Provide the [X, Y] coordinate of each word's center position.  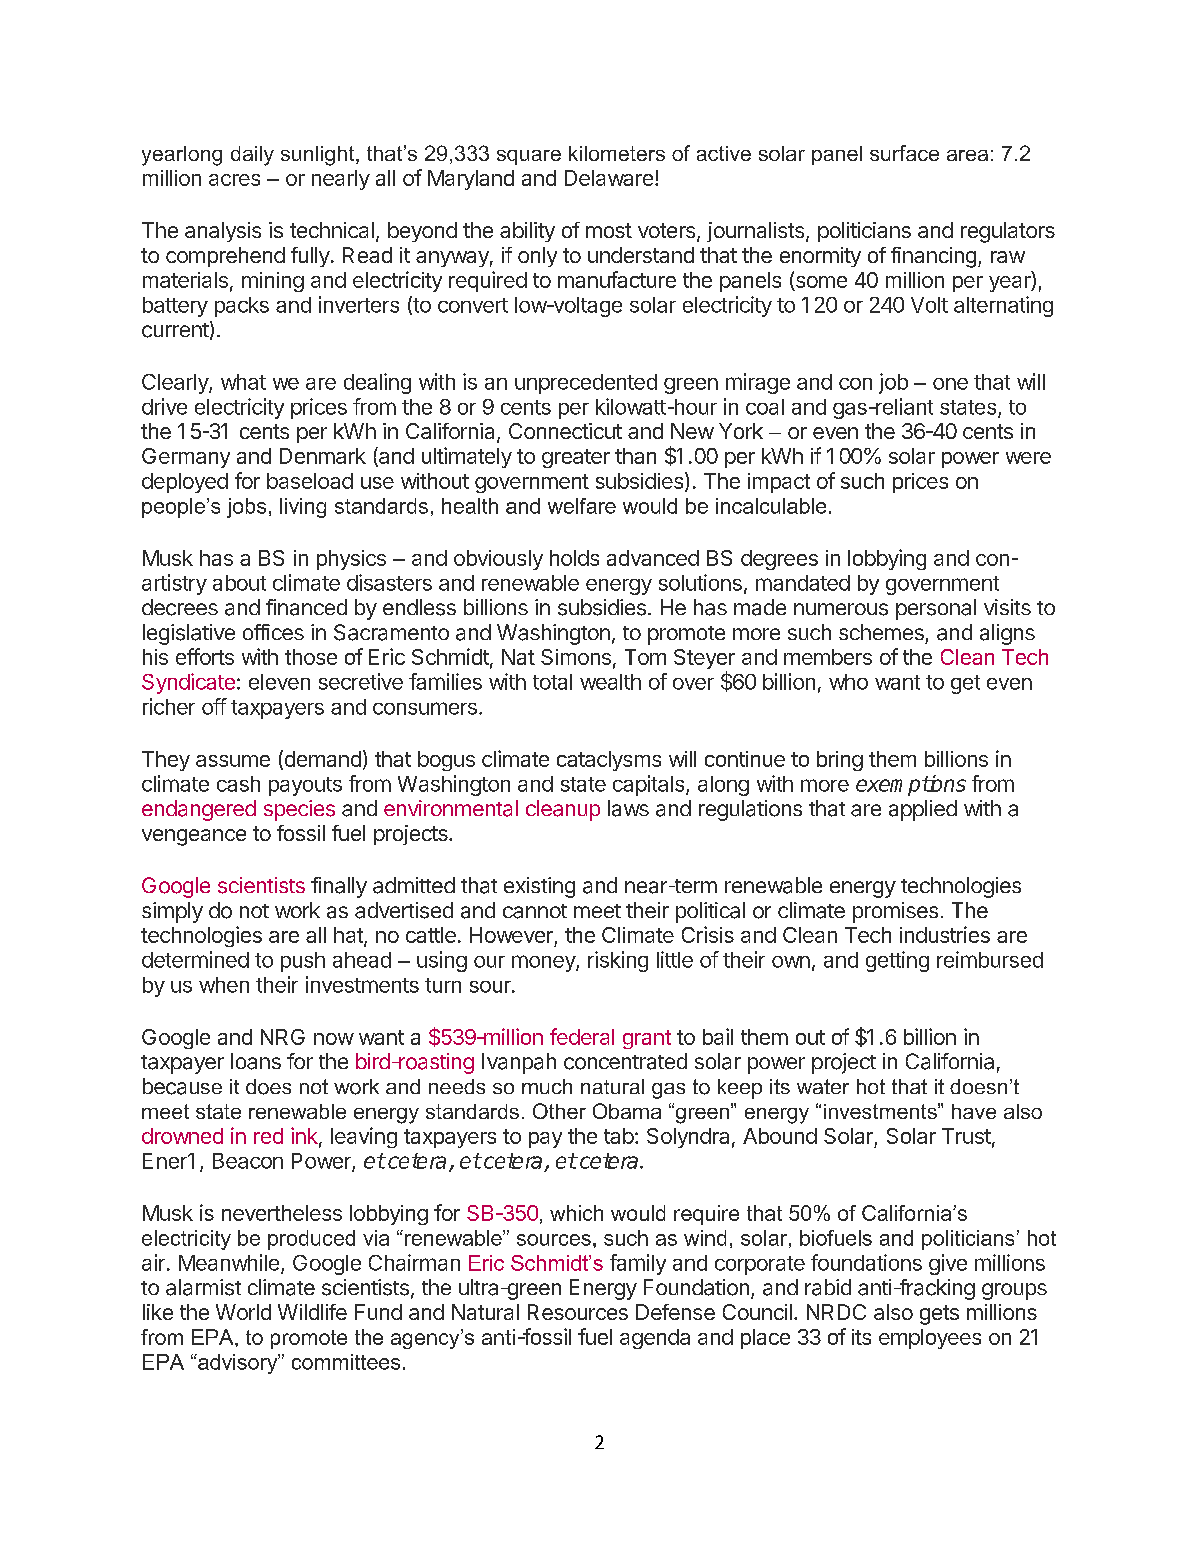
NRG [283, 1037]
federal [582, 1036]
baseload [310, 481]
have [974, 1111]
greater [576, 458]
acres [234, 180]
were [1028, 458]
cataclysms [609, 761]
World [243, 1312]
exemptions [911, 785]
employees [930, 1339]
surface [904, 153]
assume [233, 761]
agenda [655, 1339]
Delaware [609, 178]
